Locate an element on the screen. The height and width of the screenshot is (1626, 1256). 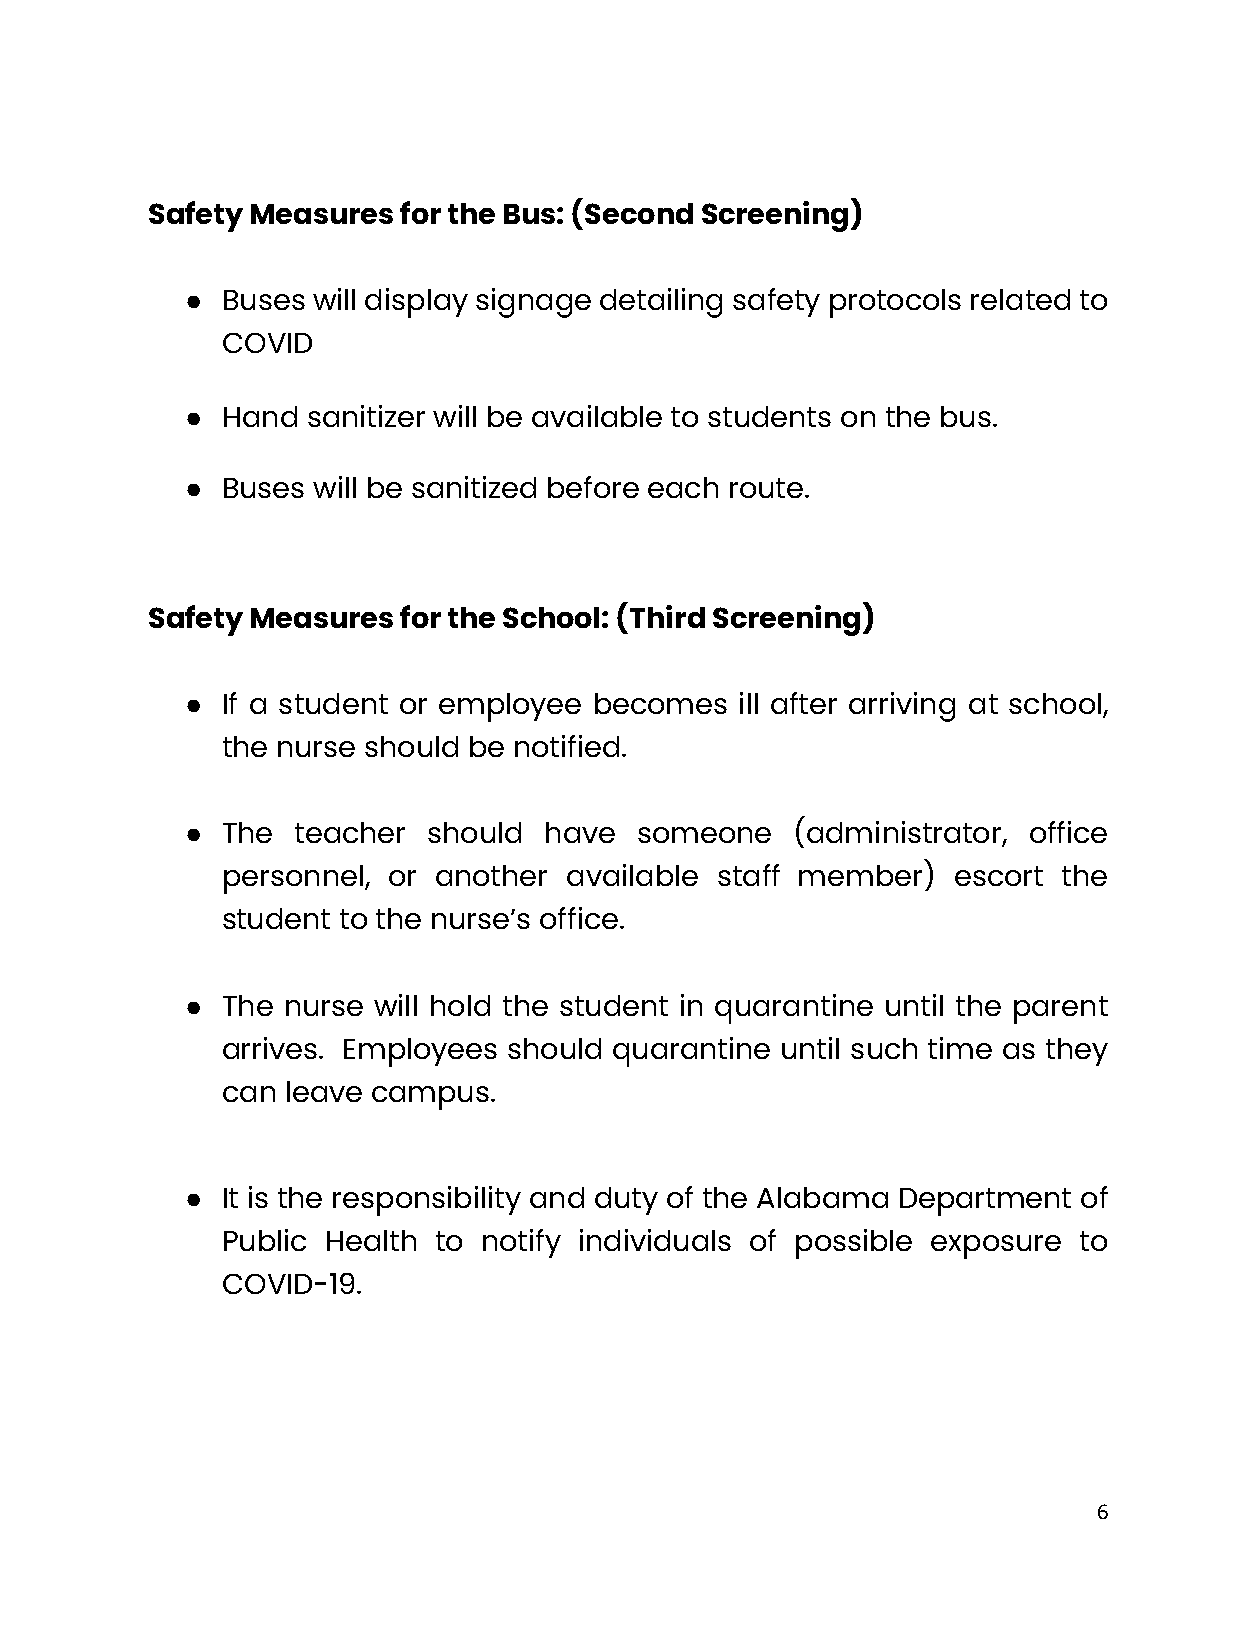
Second is located at coordinates (639, 213).
